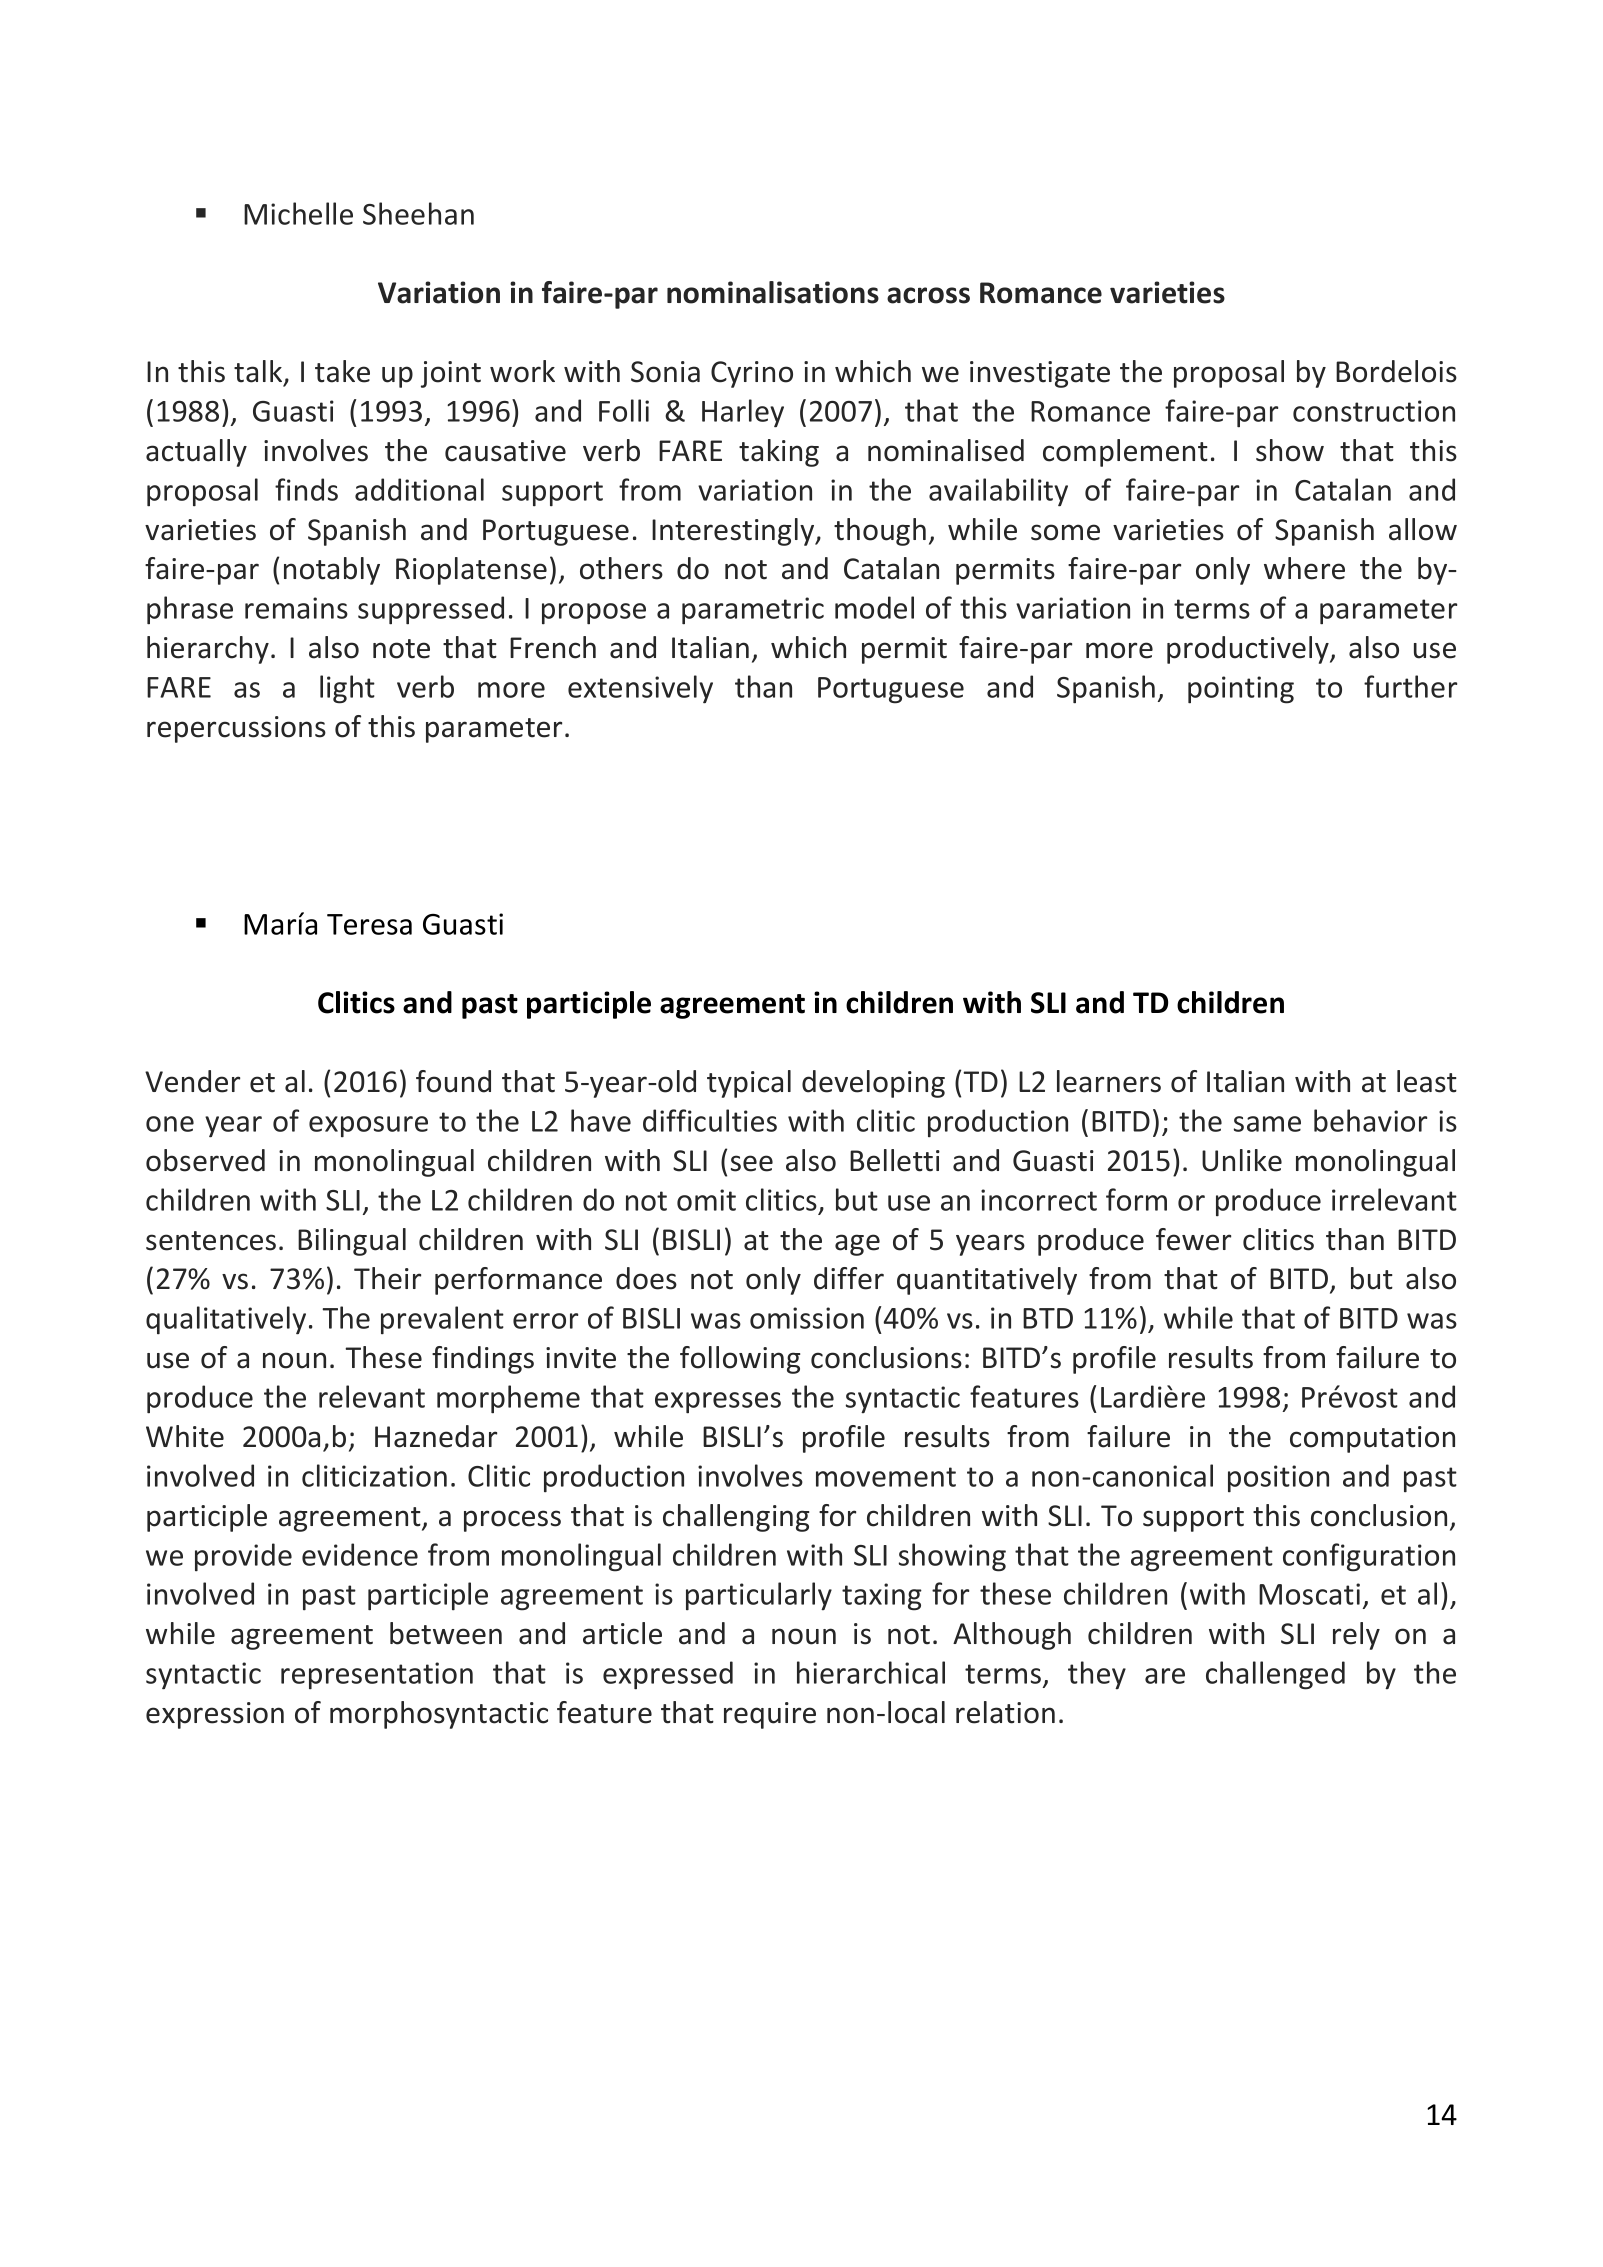  I want to click on construction, so click(1374, 411).
